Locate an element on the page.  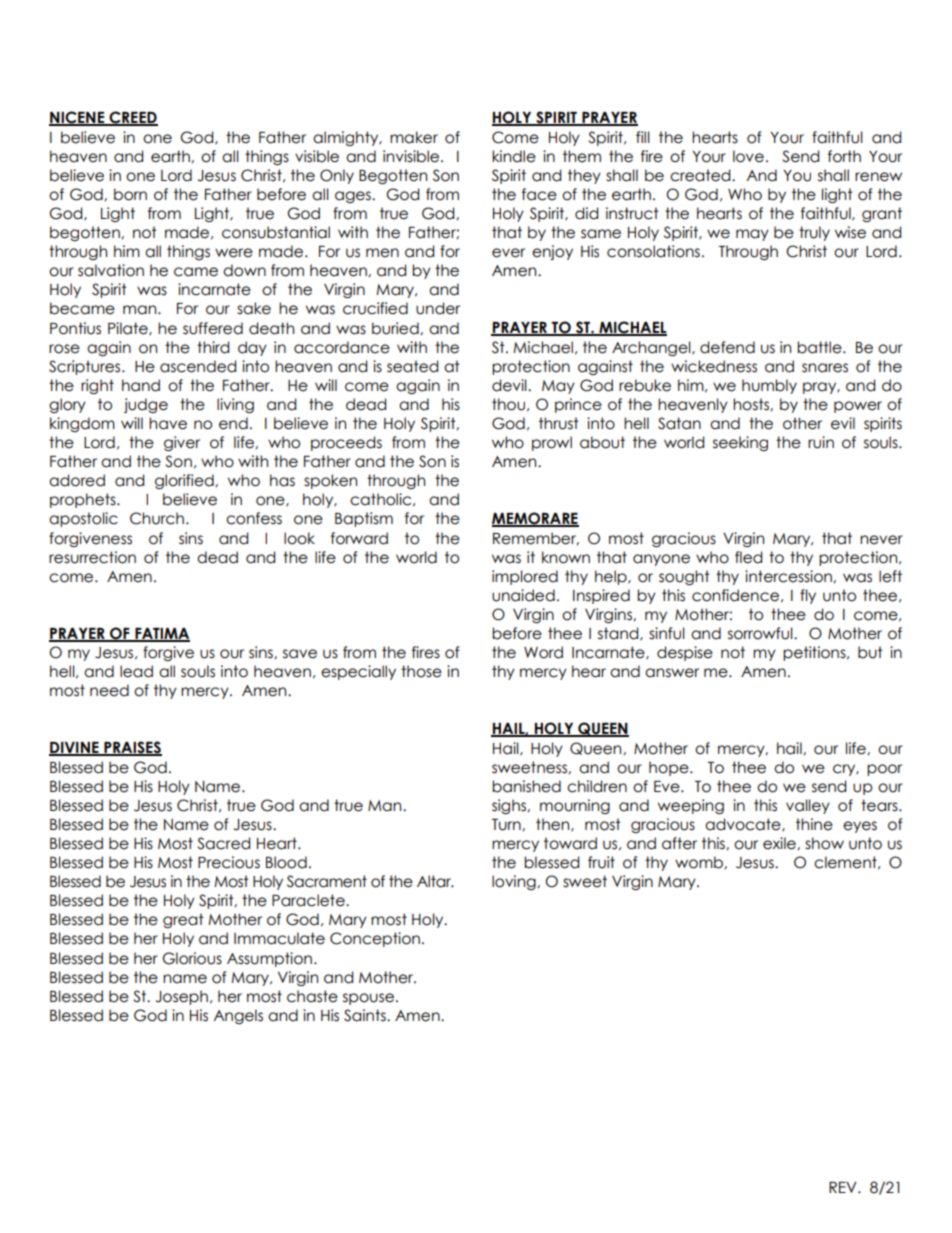
CREED is located at coordinates (132, 118).
